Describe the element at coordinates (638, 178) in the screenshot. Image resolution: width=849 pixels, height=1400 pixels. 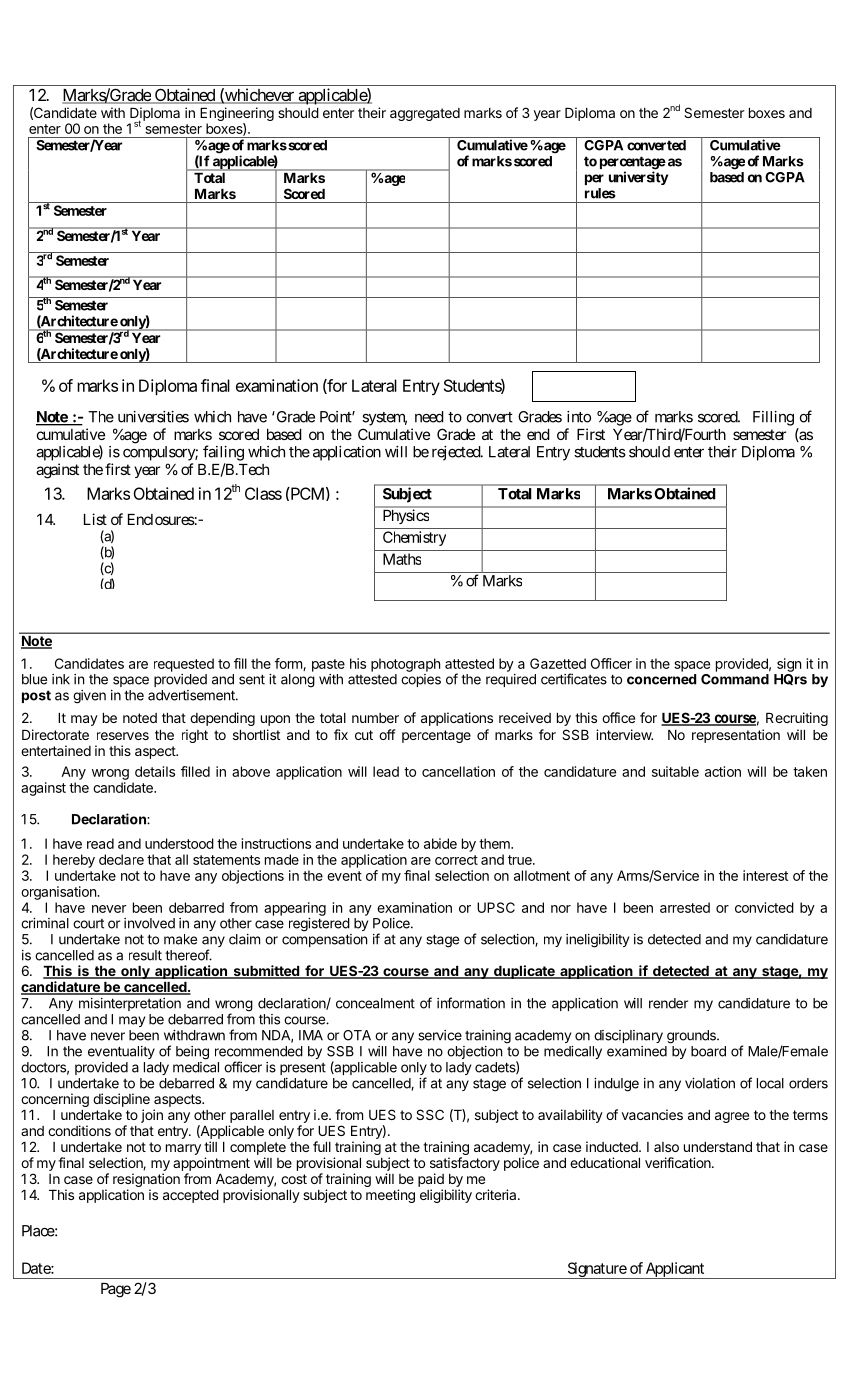
I see `university` at that location.
